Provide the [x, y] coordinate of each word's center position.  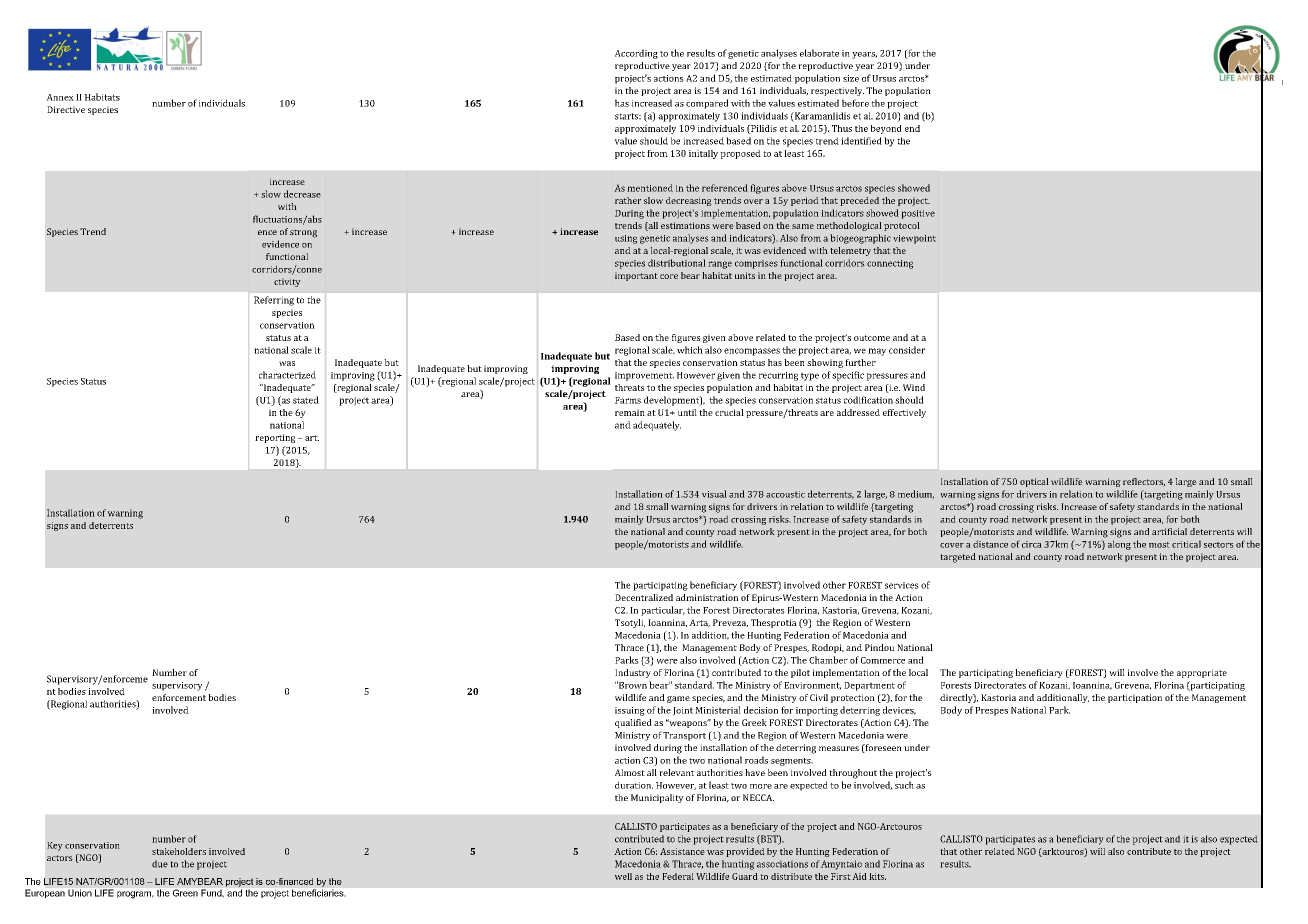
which [690, 350]
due [160, 864]
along [1119, 545]
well [623, 876]
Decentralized [644, 597]
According [636, 54]
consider [907, 350]
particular [663, 611]
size [851, 78]
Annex [60, 97]
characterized [287, 375]
